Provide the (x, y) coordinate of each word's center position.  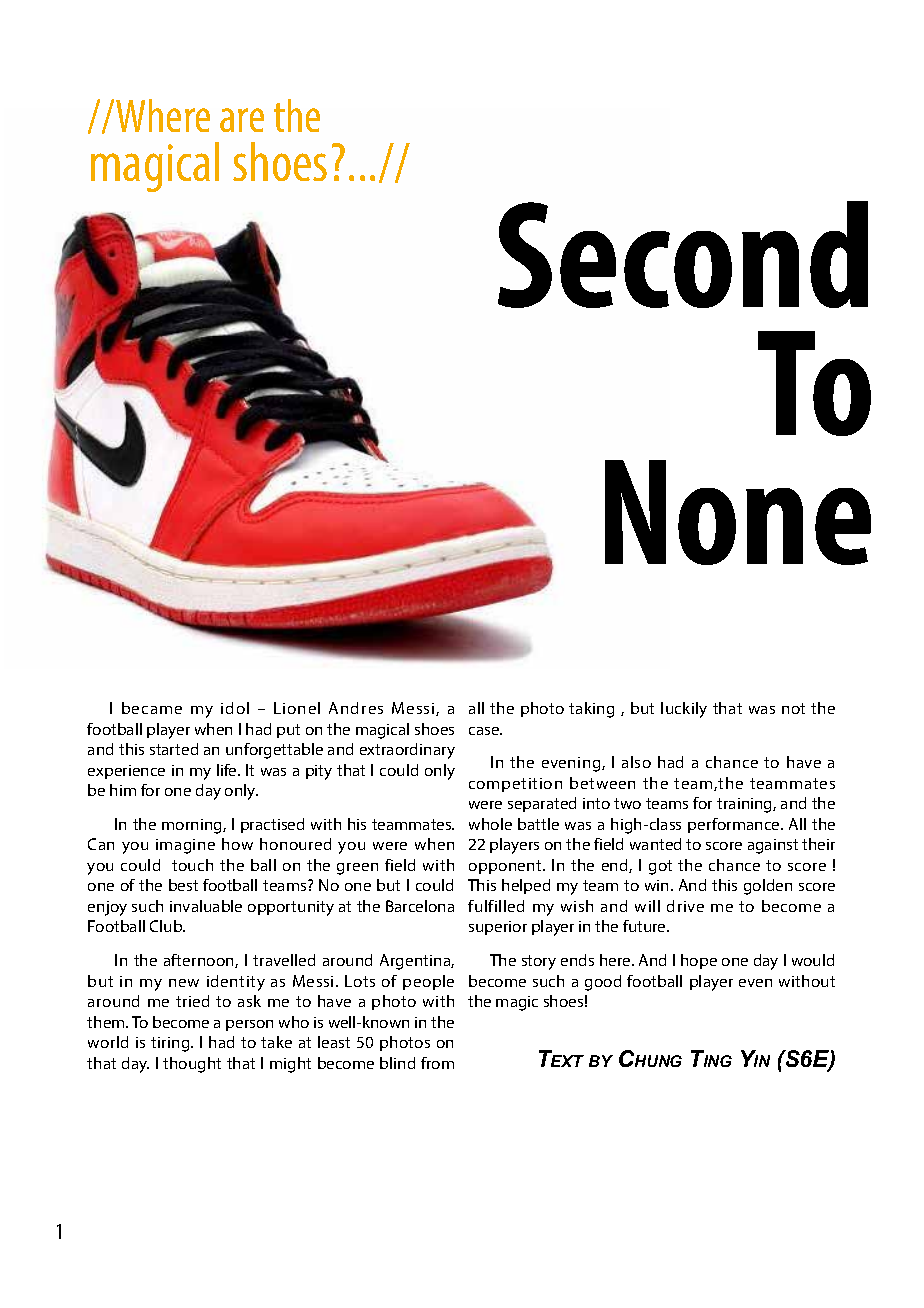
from (437, 1063)
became (152, 708)
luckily (684, 710)
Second (683, 254)
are (242, 120)
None (738, 512)
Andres (356, 708)
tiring (171, 1044)
